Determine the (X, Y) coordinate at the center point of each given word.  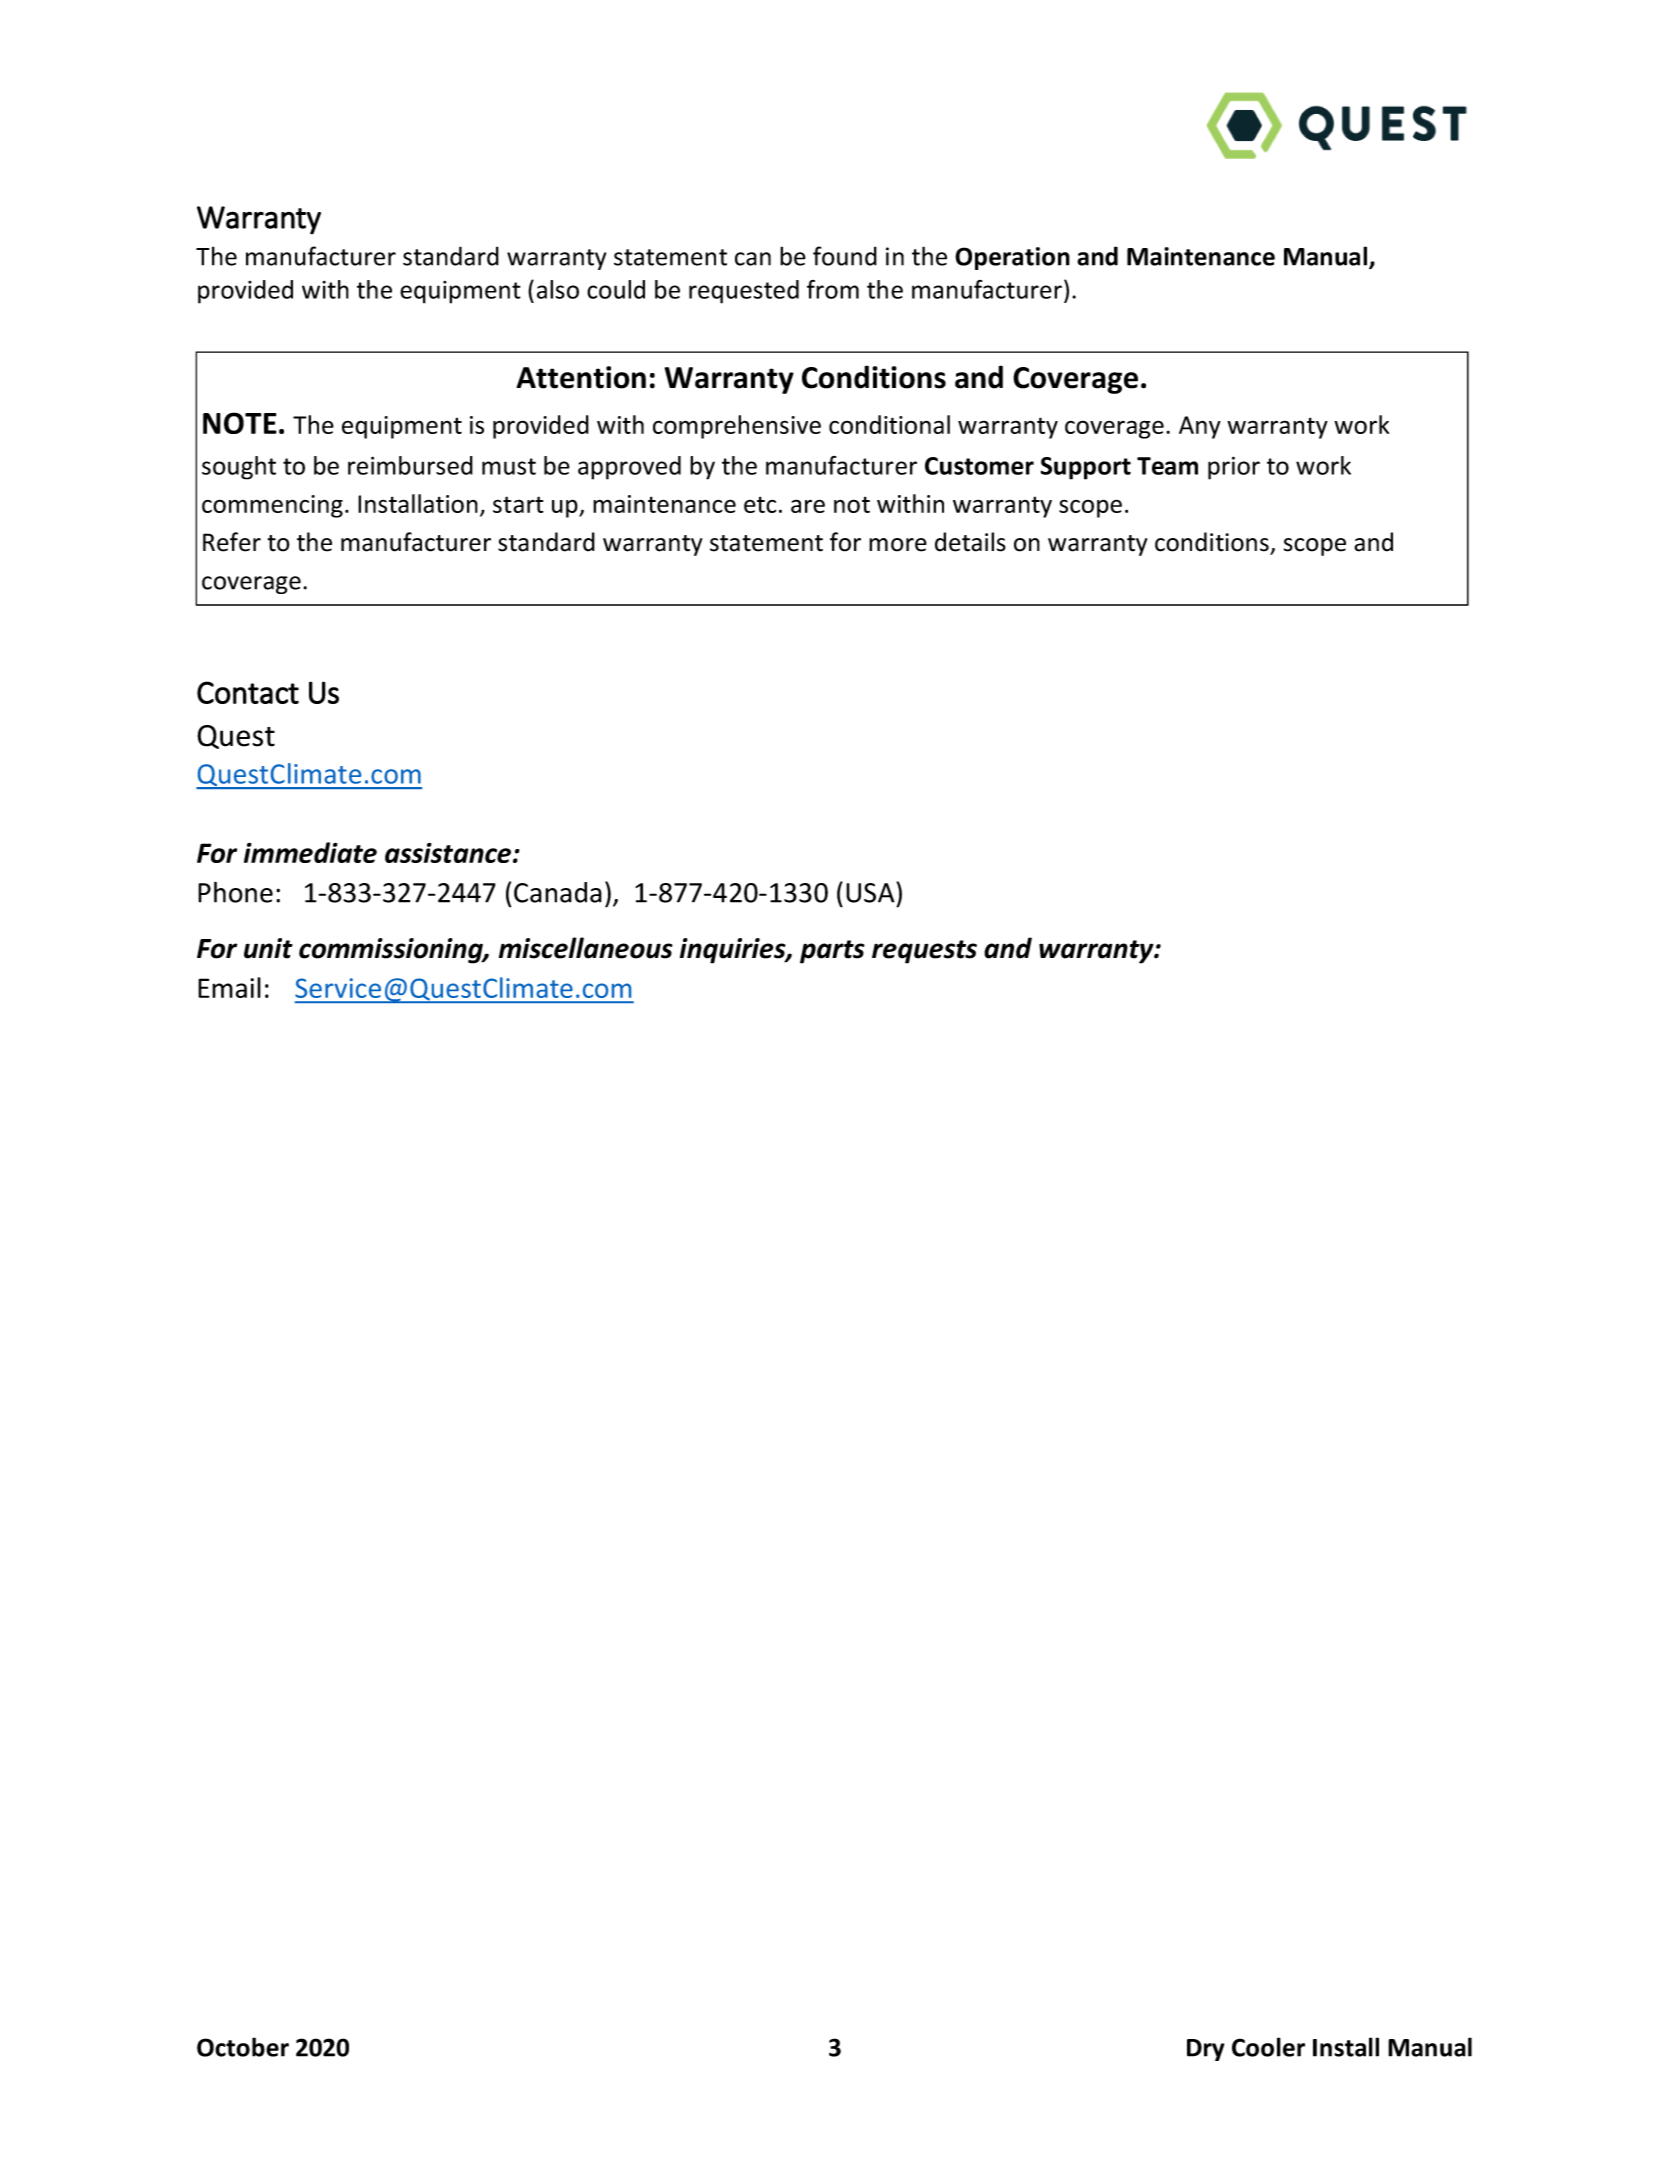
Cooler (1268, 2047)
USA (871, 892)
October (243, 2047)
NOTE (240, 423)
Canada (558, 892)
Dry (1206, 2050)
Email (229, 987)
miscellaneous (586, 948)
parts (832, 952)
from (833, 289)
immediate (310, 852)
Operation (1012, 258)
